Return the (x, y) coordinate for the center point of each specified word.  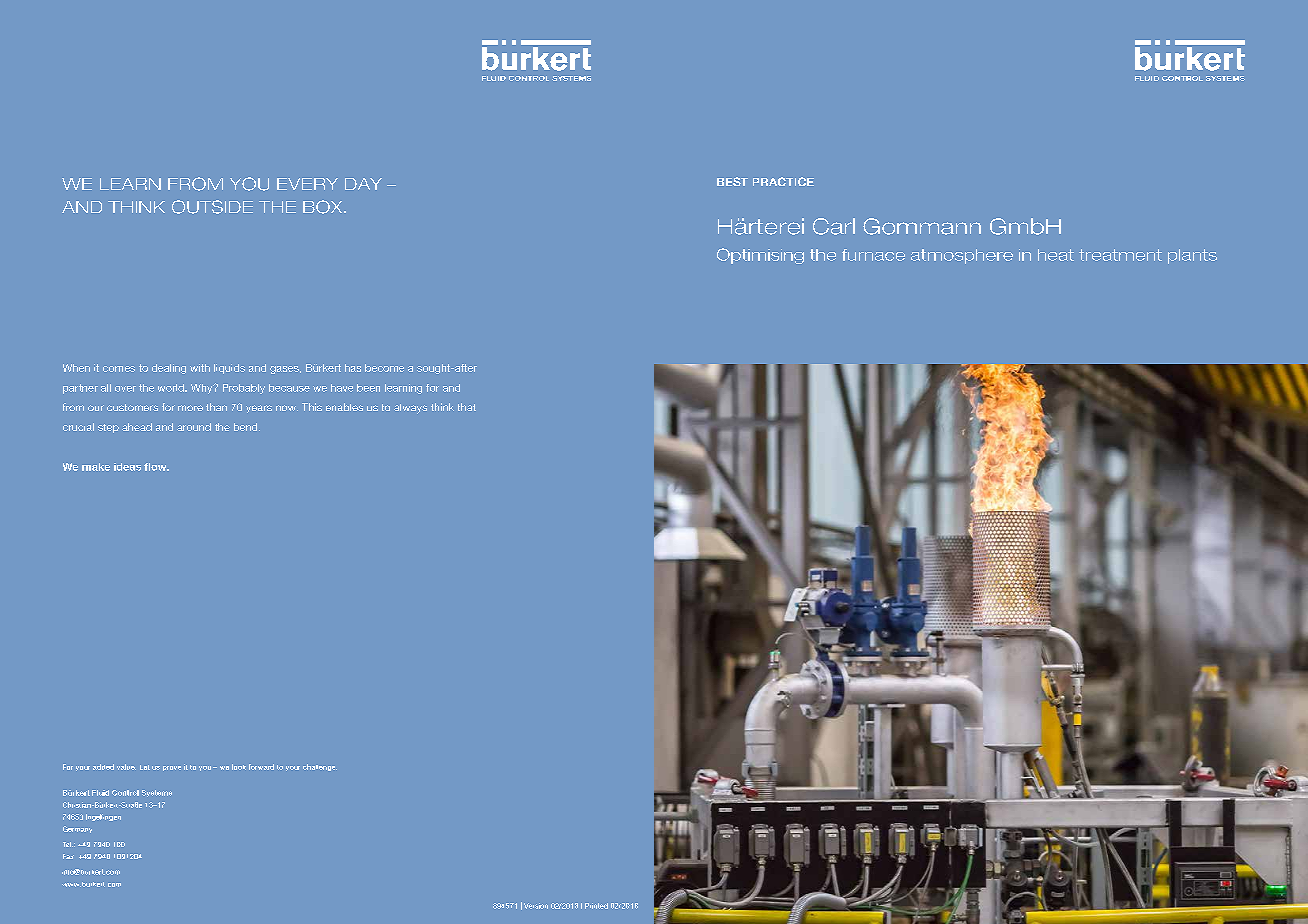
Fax (68, 856)
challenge (320, 767)
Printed (596, 906)
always (410, 409)
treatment (1120, 255)
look (239, 767)
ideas (127, 467)
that (467, 407)
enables (344, 407)
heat (1056, 255)
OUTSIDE (212, 207)
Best (732, 181)
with (200, 368)
